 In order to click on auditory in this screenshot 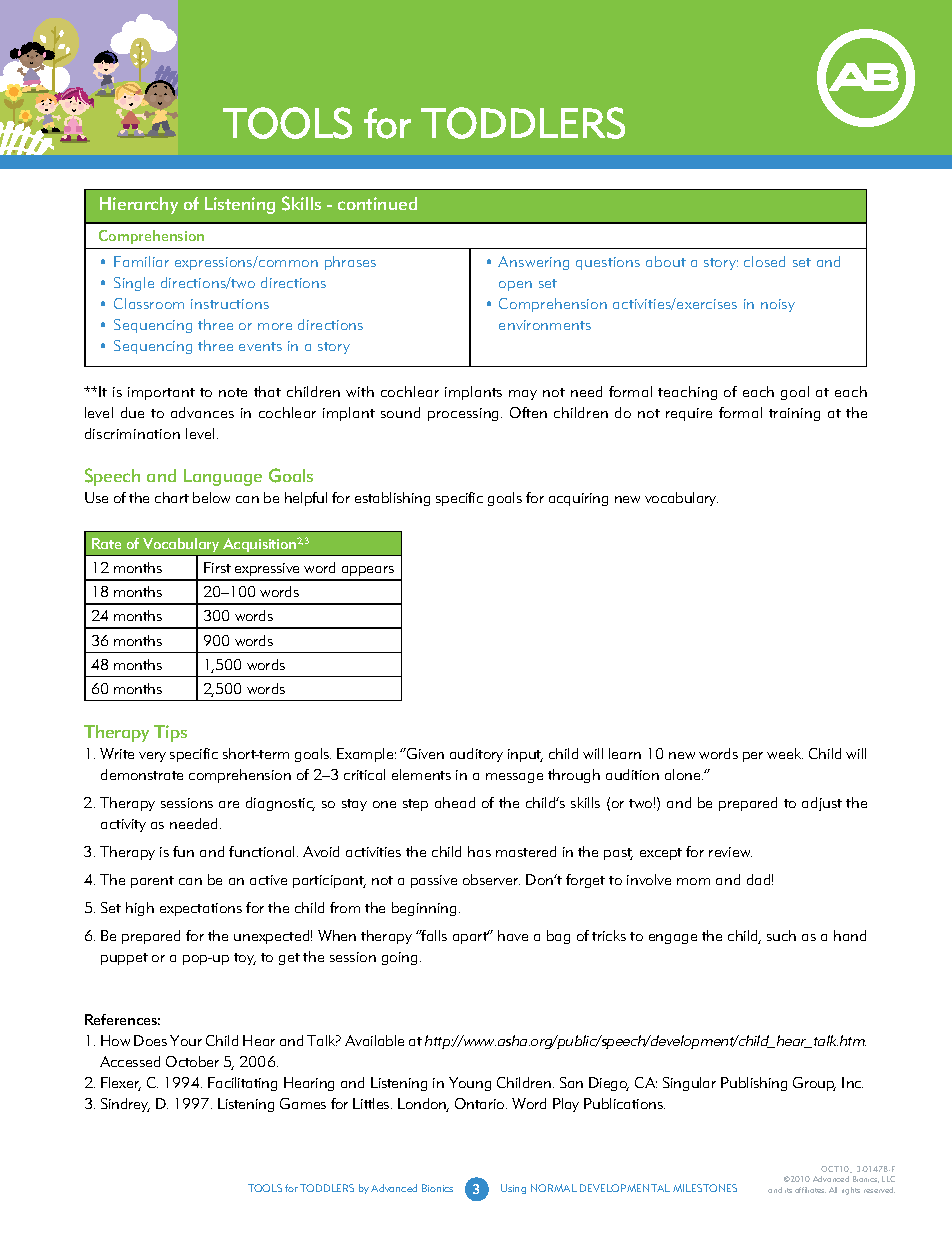, I will do `click(476, 755)`.
